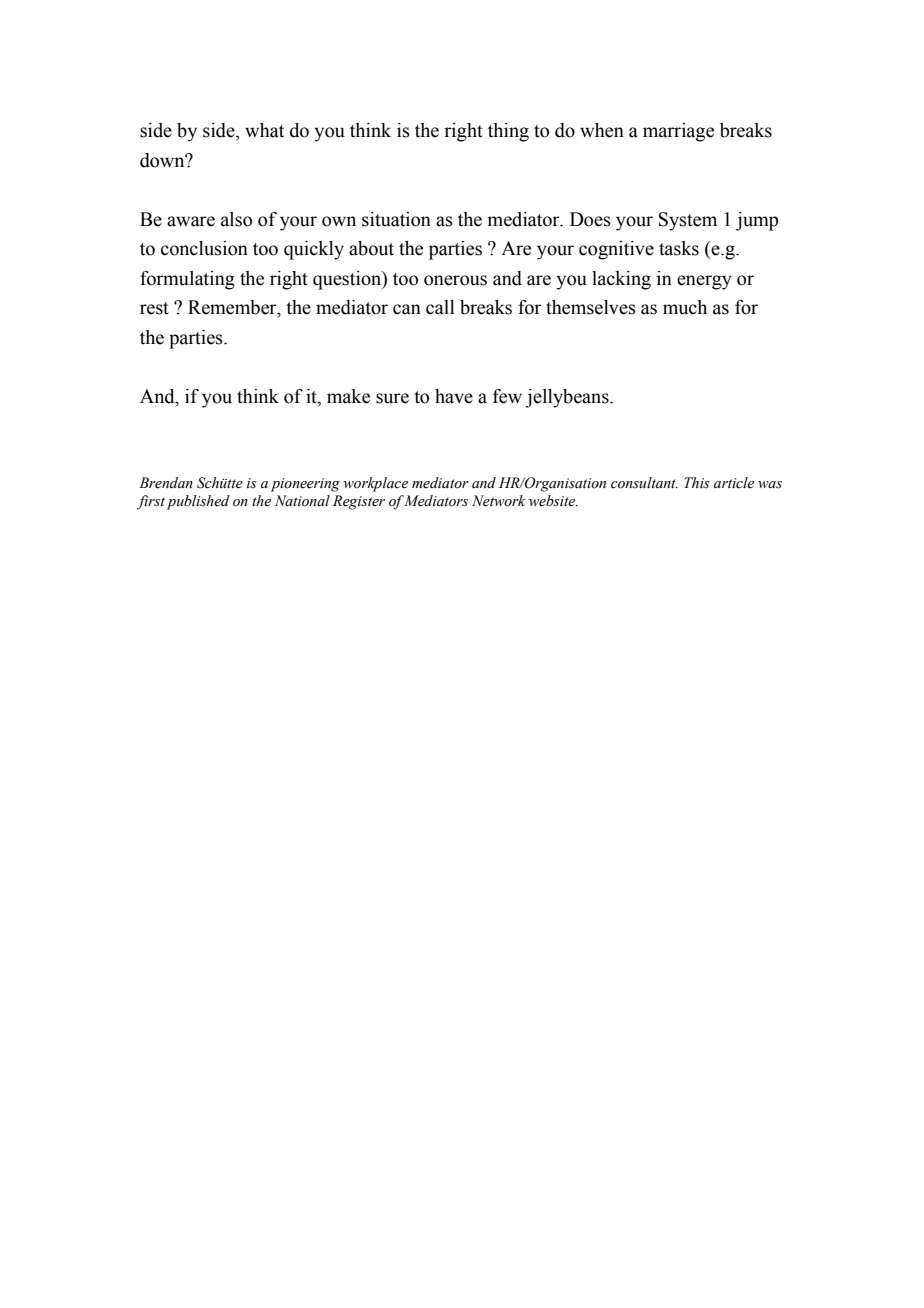 Image resolution: width=924 pixels, height=1308 pixels. What do you see at coordinates (348, 396) in the screenshot?
I see `make` at bounding box center [348, 396].
